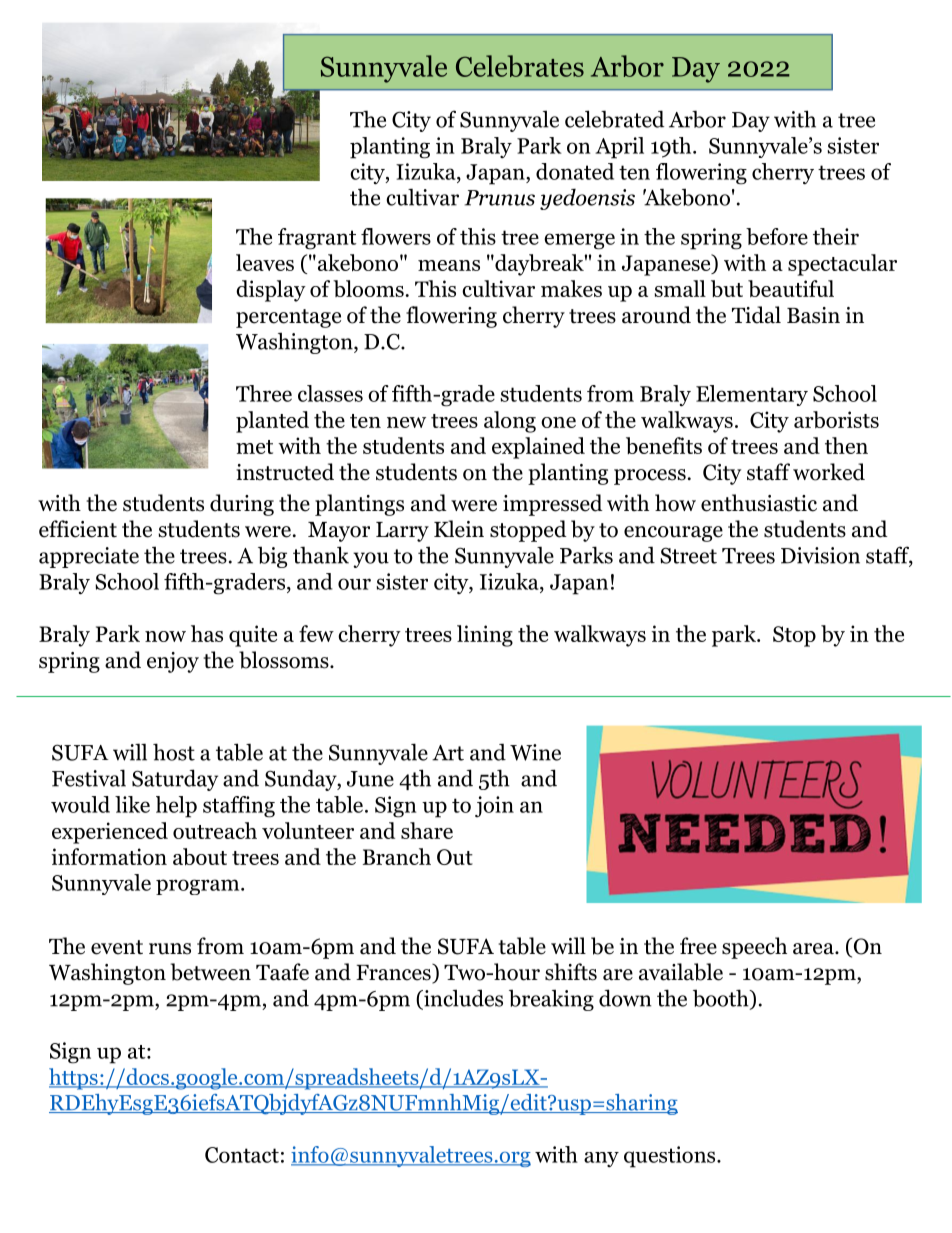 The height and width of the image is (1233, 952). Describe the element at coordinates (317, 239) in the image. I see `fragrant` at that location.
